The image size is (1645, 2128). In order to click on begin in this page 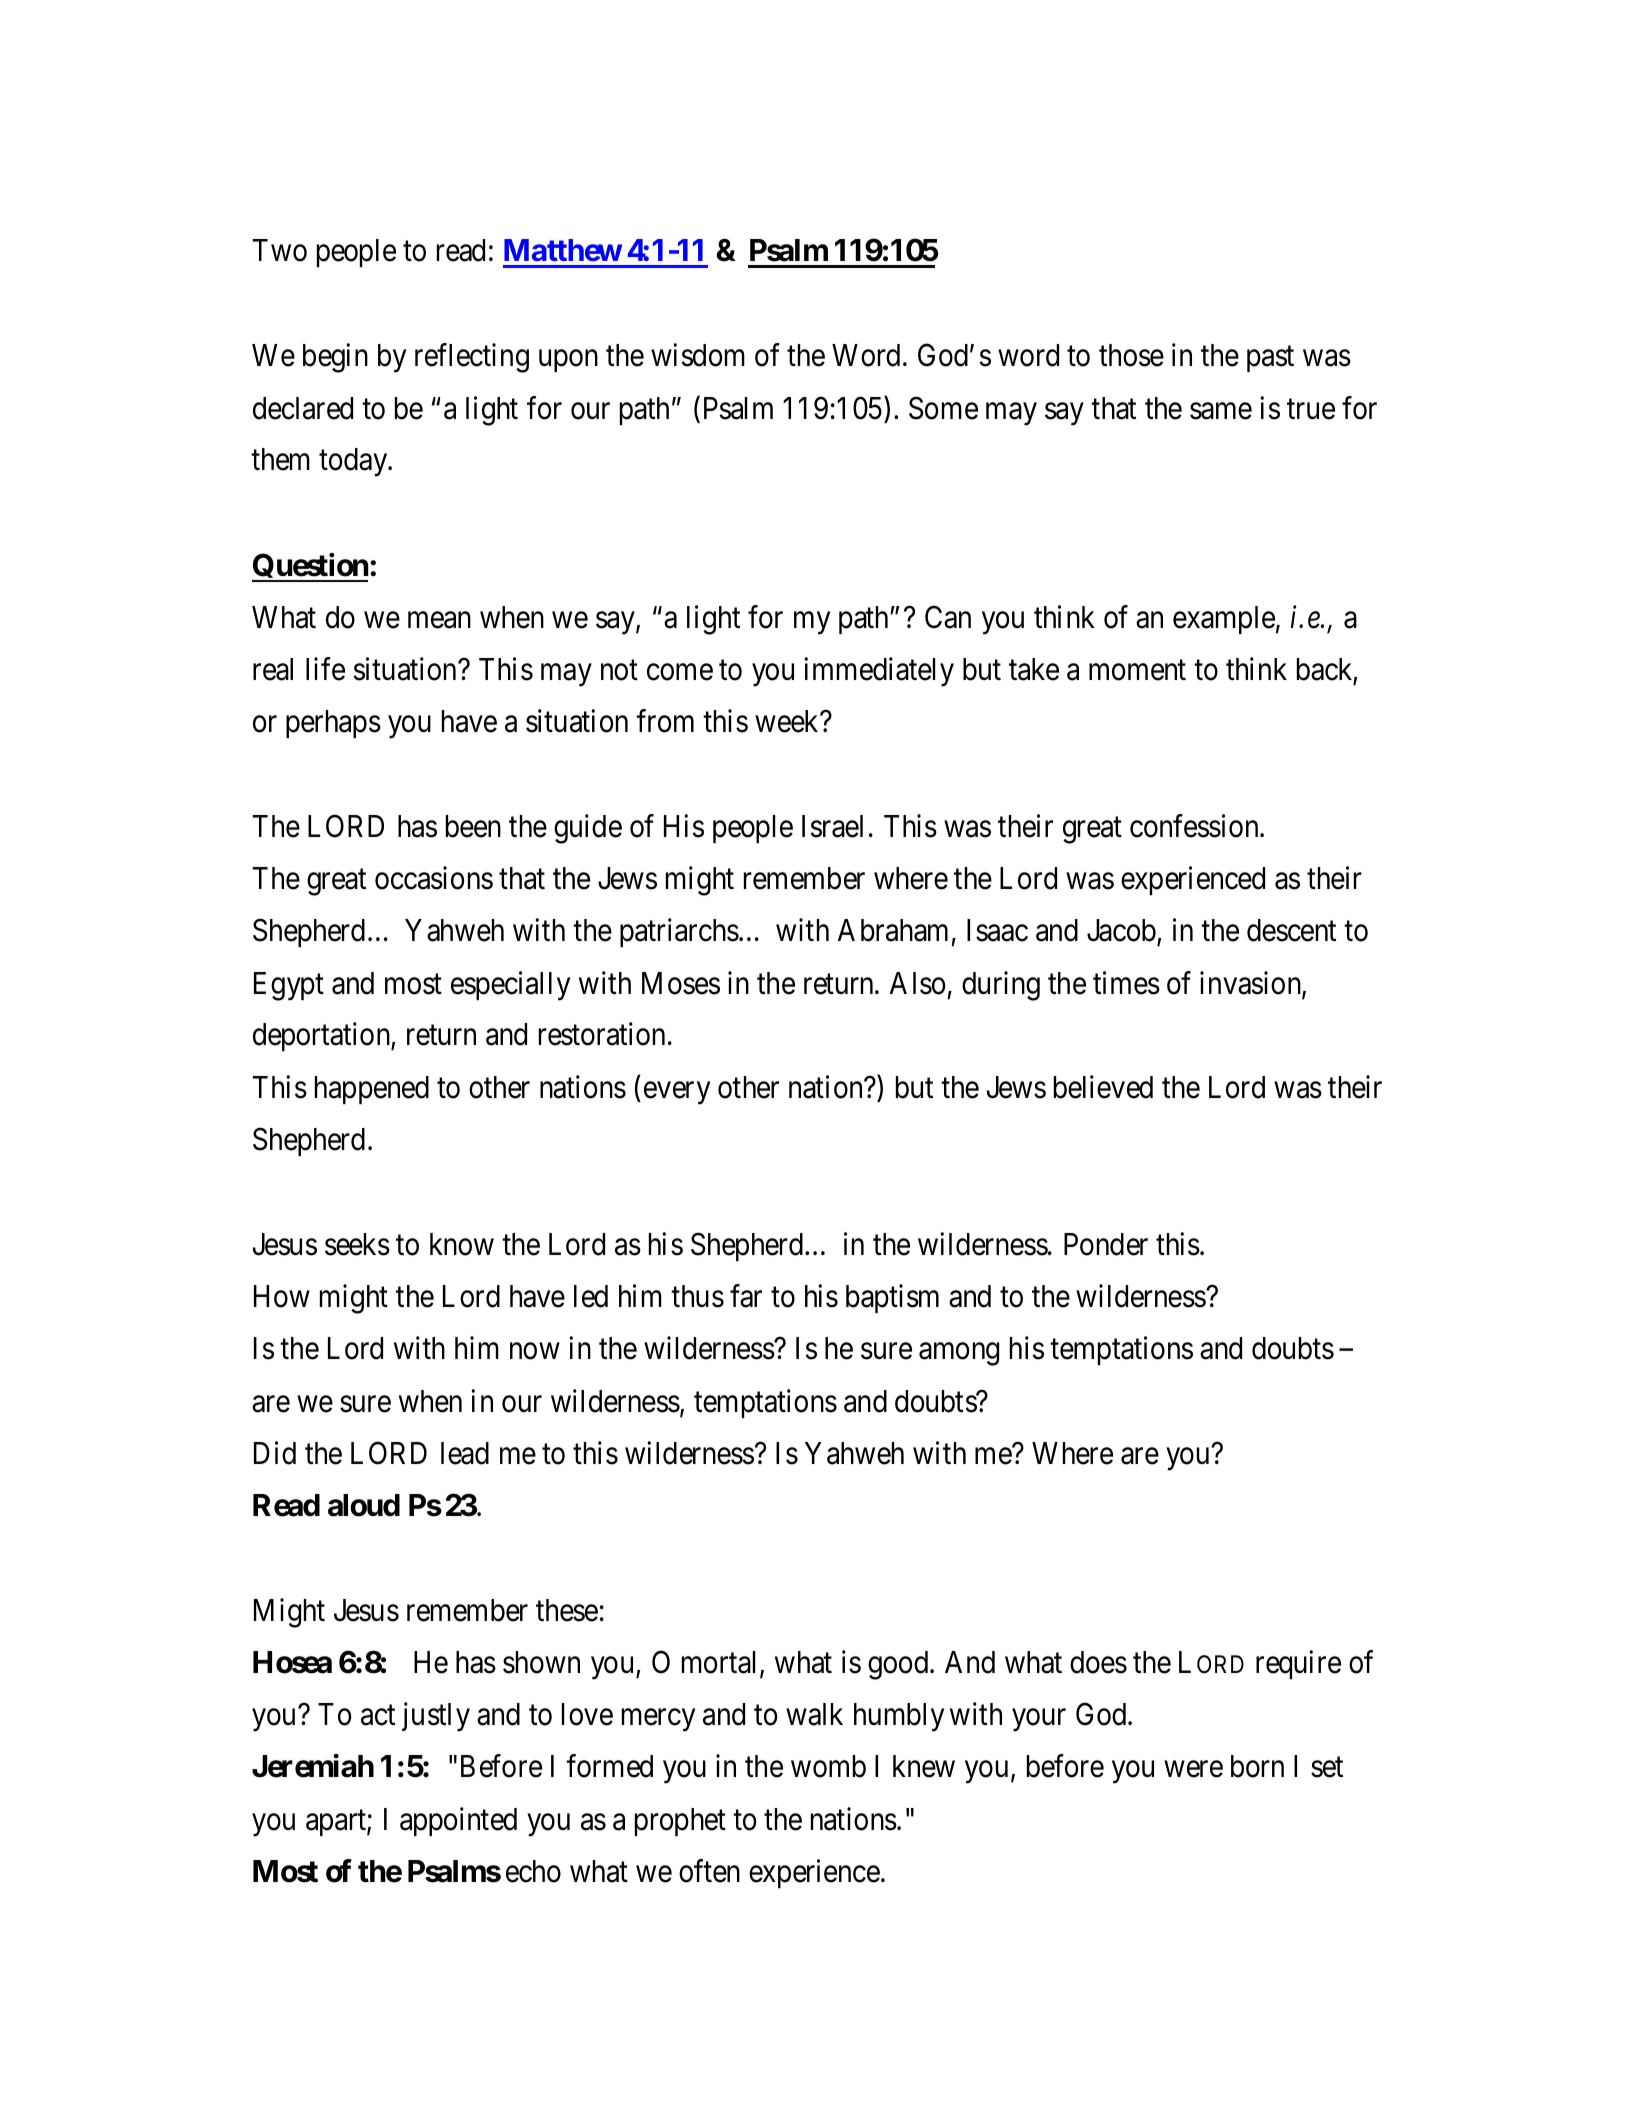, I will do `click(335, 358)`.
